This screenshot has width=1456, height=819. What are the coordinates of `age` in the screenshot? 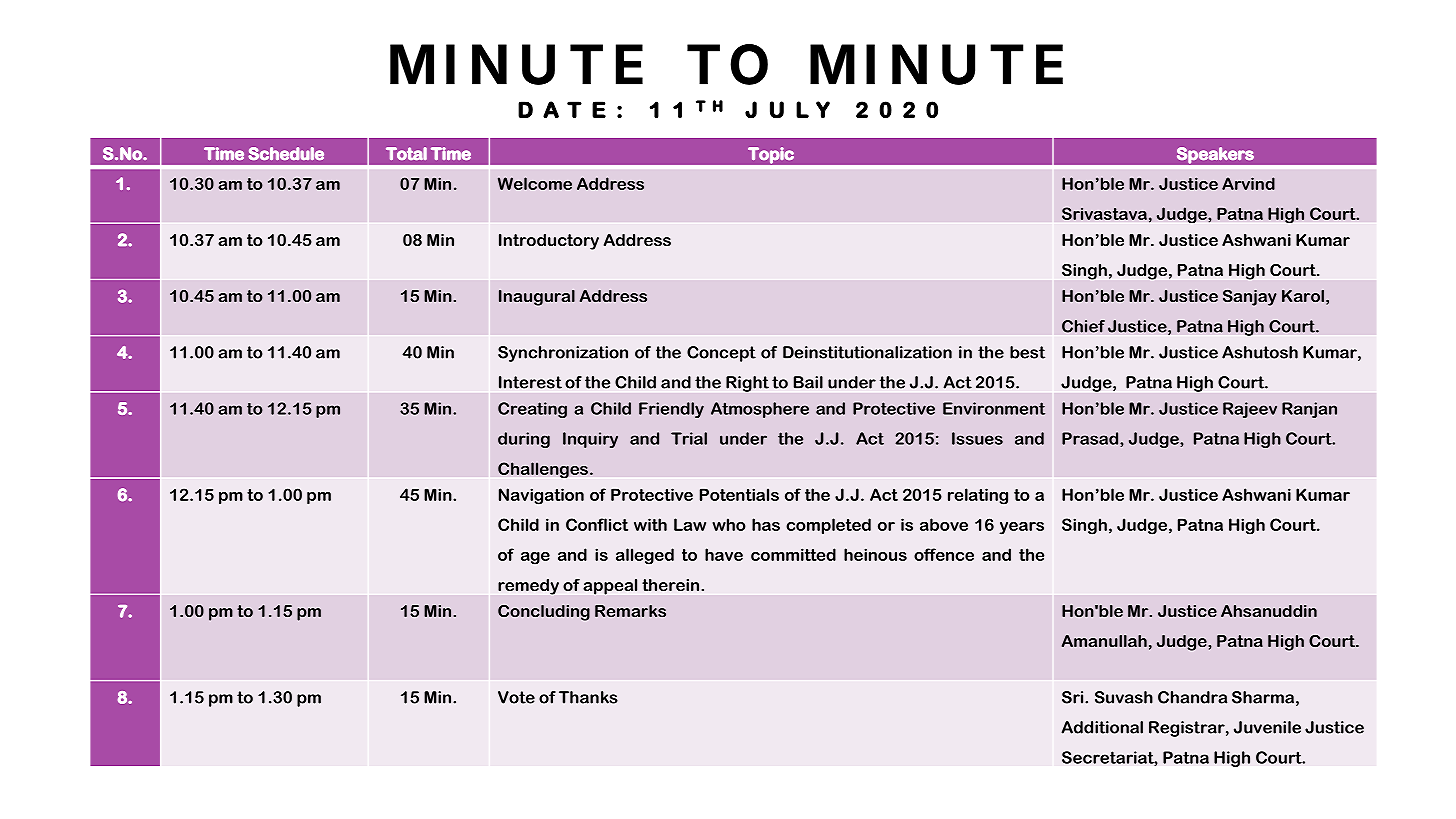 It's located at (535, 558).
